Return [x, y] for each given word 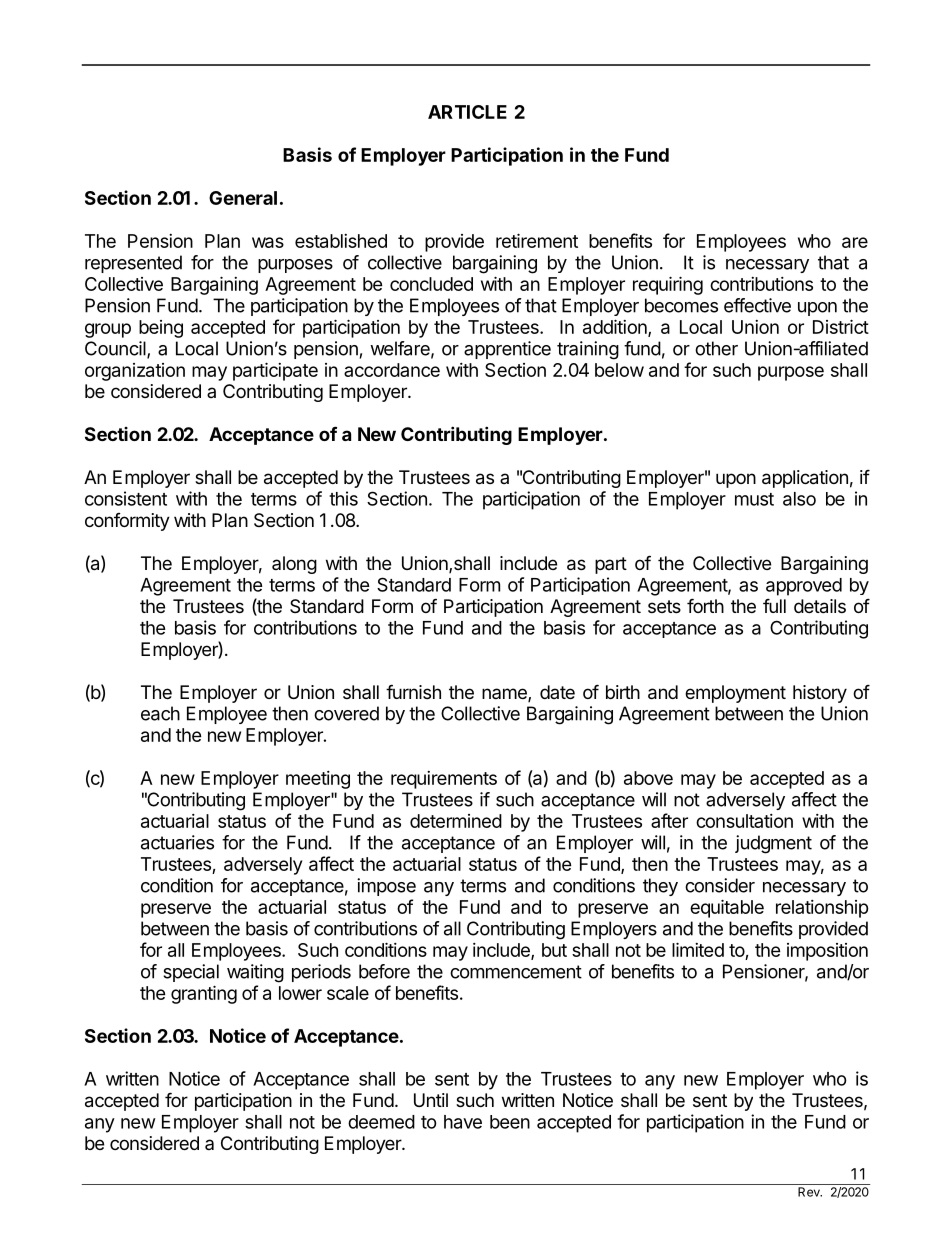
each [160, 713]
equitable [727, 908]
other [716, 348]
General [243, 198]
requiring [668, 285]
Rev [810, 1192]
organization [135, 372]
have [463, 1122]
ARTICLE [467, 112]
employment [735, 694]
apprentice [507, 350]
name [505, 695]
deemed [381, 1122]
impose [386, 887]
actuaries [177, 842]
